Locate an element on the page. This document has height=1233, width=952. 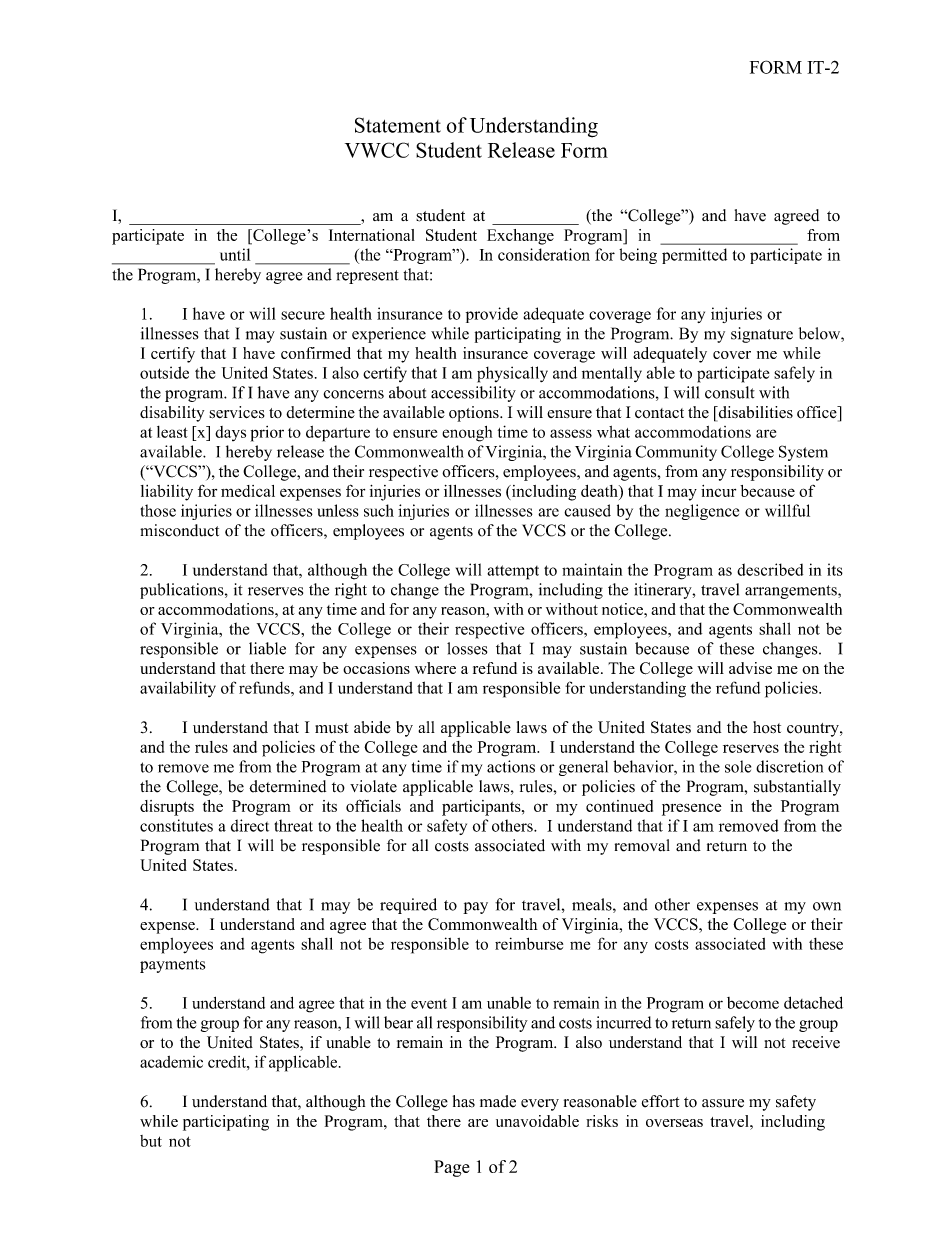
Statement is located at coordinates (398, 125).
